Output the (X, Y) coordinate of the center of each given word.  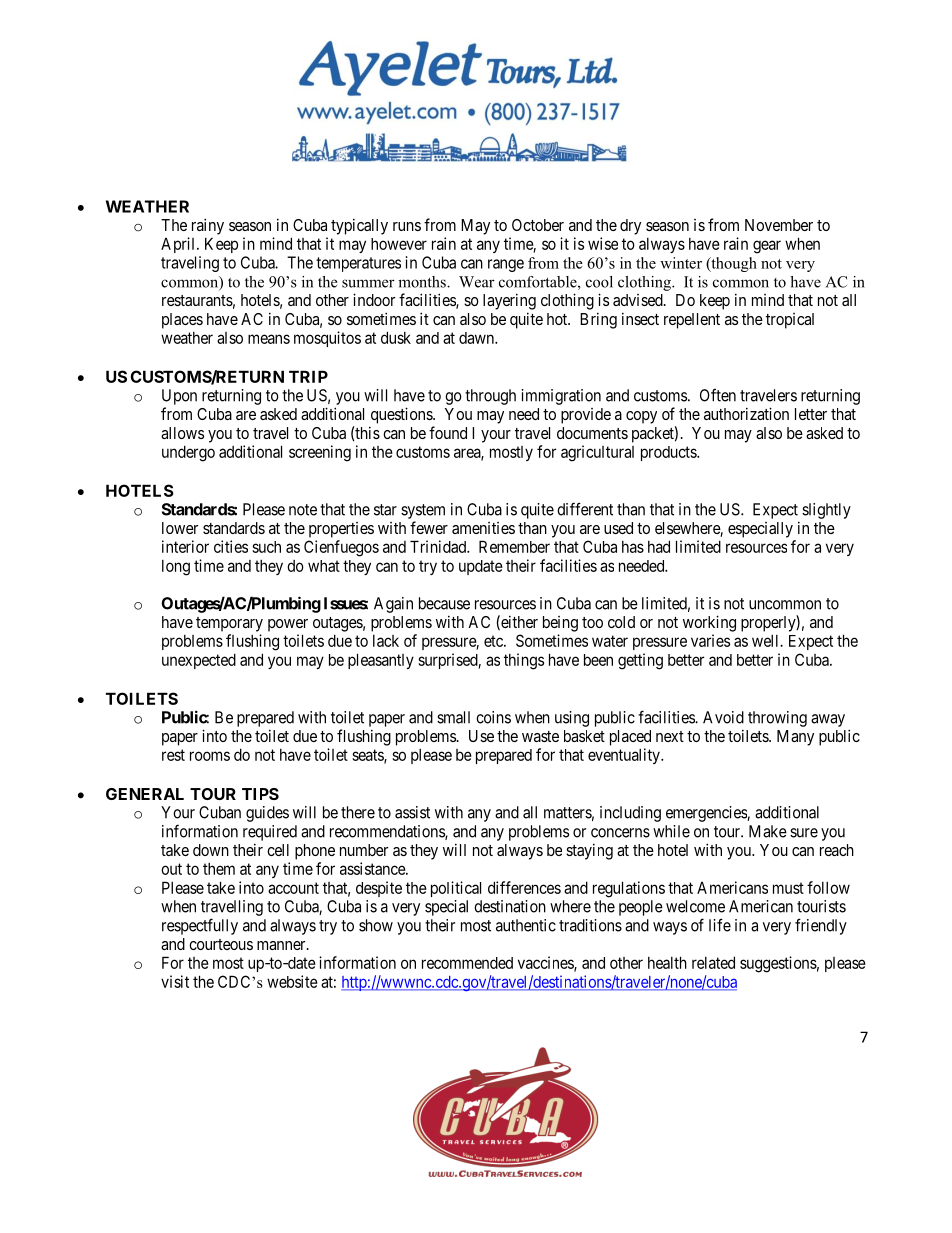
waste (540, 736)
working (709, 623)
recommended (467, 963)
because (444, 603)
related (713, 962)
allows (182, 433)
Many (795, 738)
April (179, 245)
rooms (210, 756)
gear (767, 247)
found (448, 432)
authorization (746, 413)
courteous (221, 944)
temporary (229, 624)
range (506, 265)
